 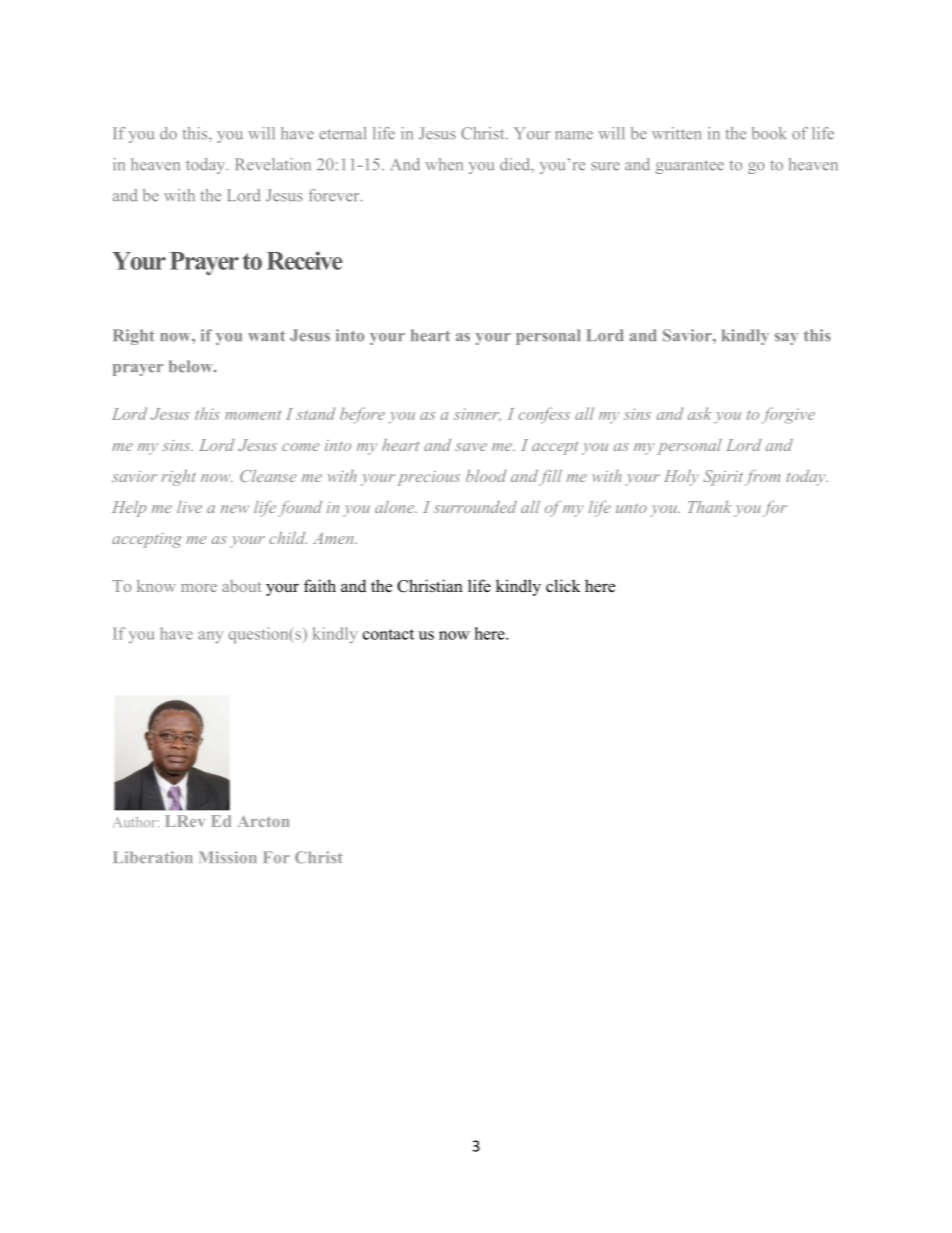 I want to click on want, so click(x=266, y=336).
